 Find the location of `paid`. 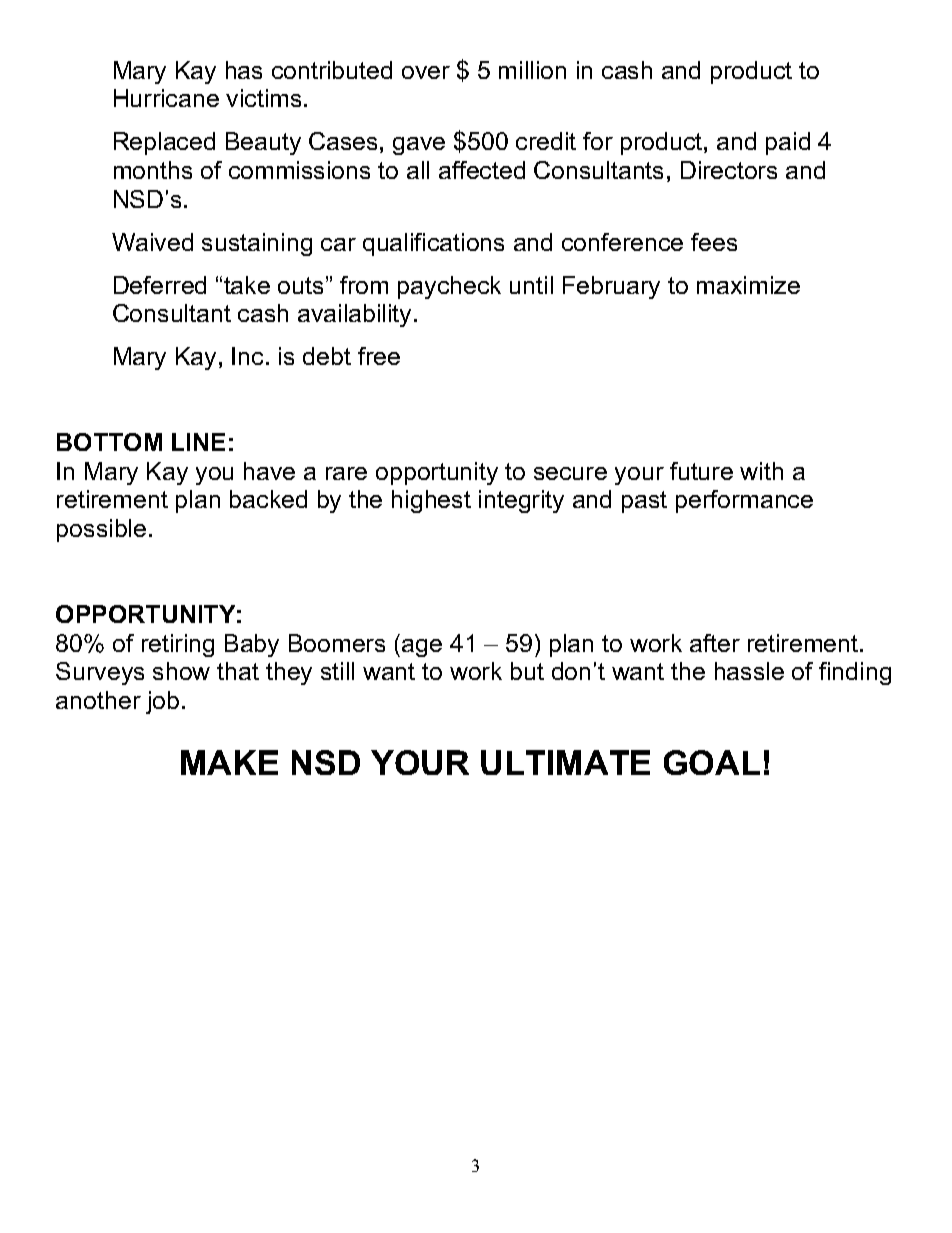

paid is located at coordinates (788, 143).
